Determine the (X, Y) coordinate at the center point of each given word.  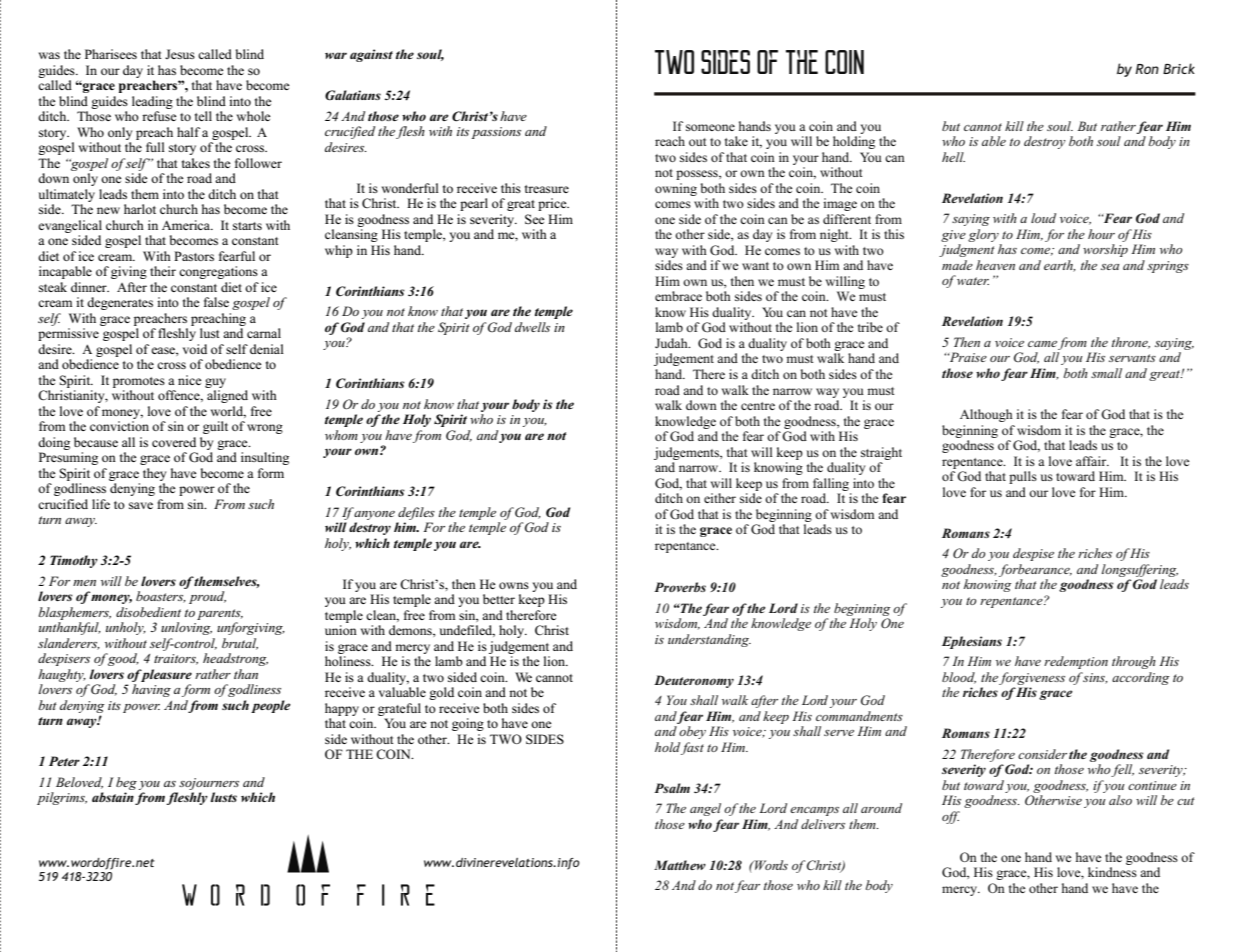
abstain (113, 797)
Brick (1179, 68)
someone (710, 127)
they (154, 474)
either (720, 498)
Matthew (680, 865)
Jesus (180, 54)
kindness (1112, 872)
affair (1092, 461)
